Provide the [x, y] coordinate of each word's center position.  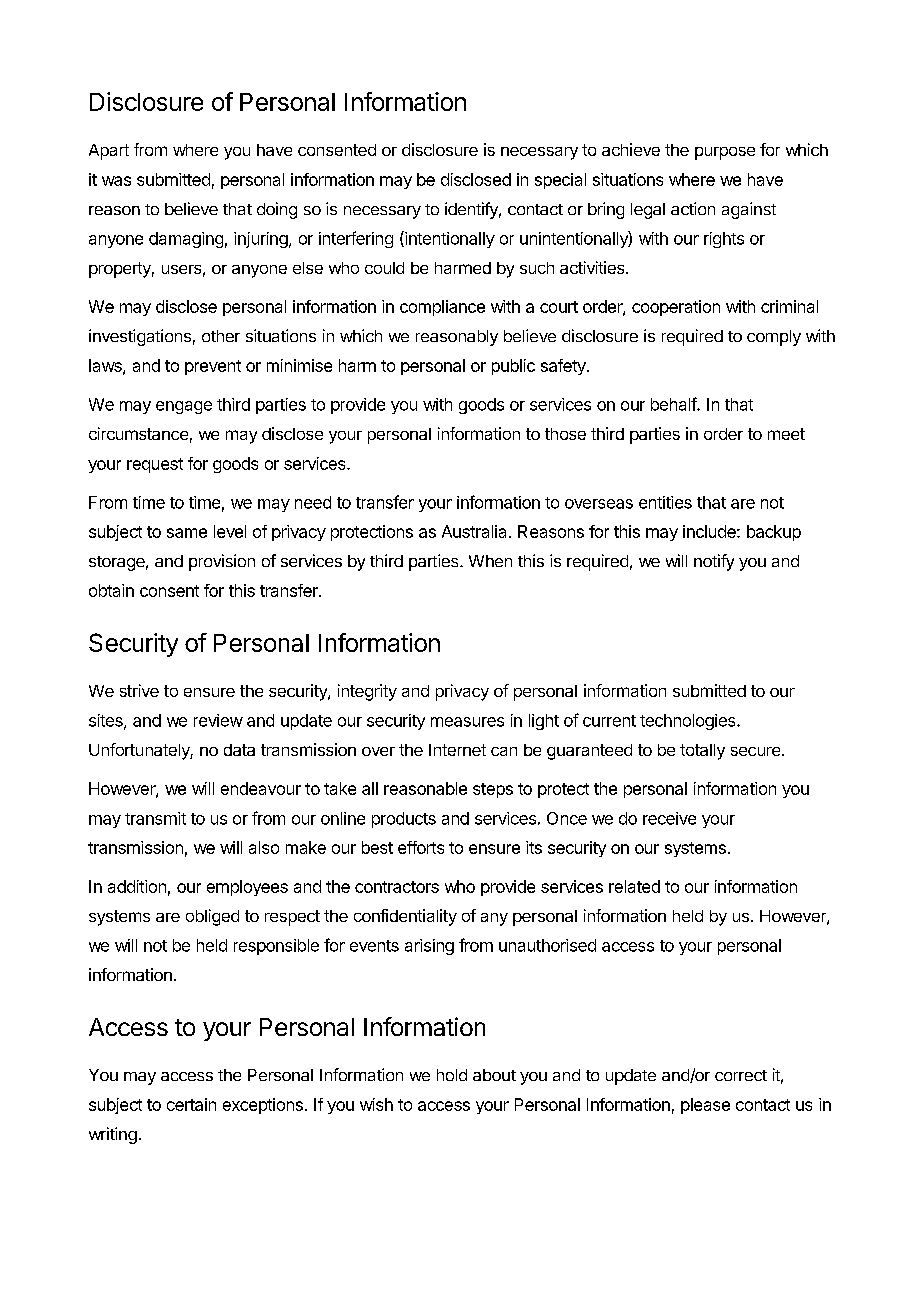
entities [665, 502]
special [560, 181]
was [116, 181]
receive [669, 818]
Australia [474, 531]
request [155, 465]
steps [493, 790]
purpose [725, 153]
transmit [155, 818]
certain [191, 1104]
